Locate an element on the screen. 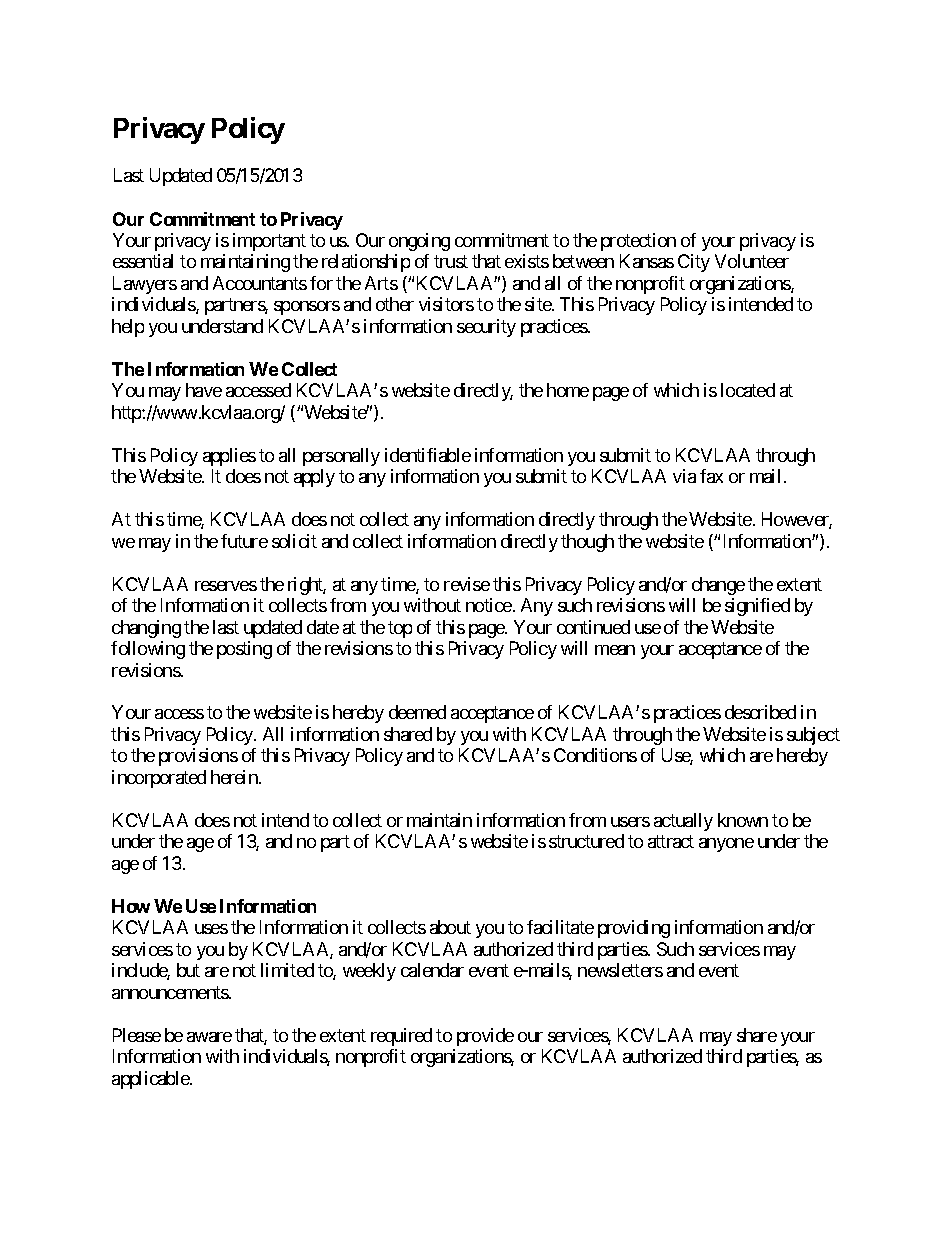 The image size is (952, 1233). trust is located at coordinates (451, 262).
